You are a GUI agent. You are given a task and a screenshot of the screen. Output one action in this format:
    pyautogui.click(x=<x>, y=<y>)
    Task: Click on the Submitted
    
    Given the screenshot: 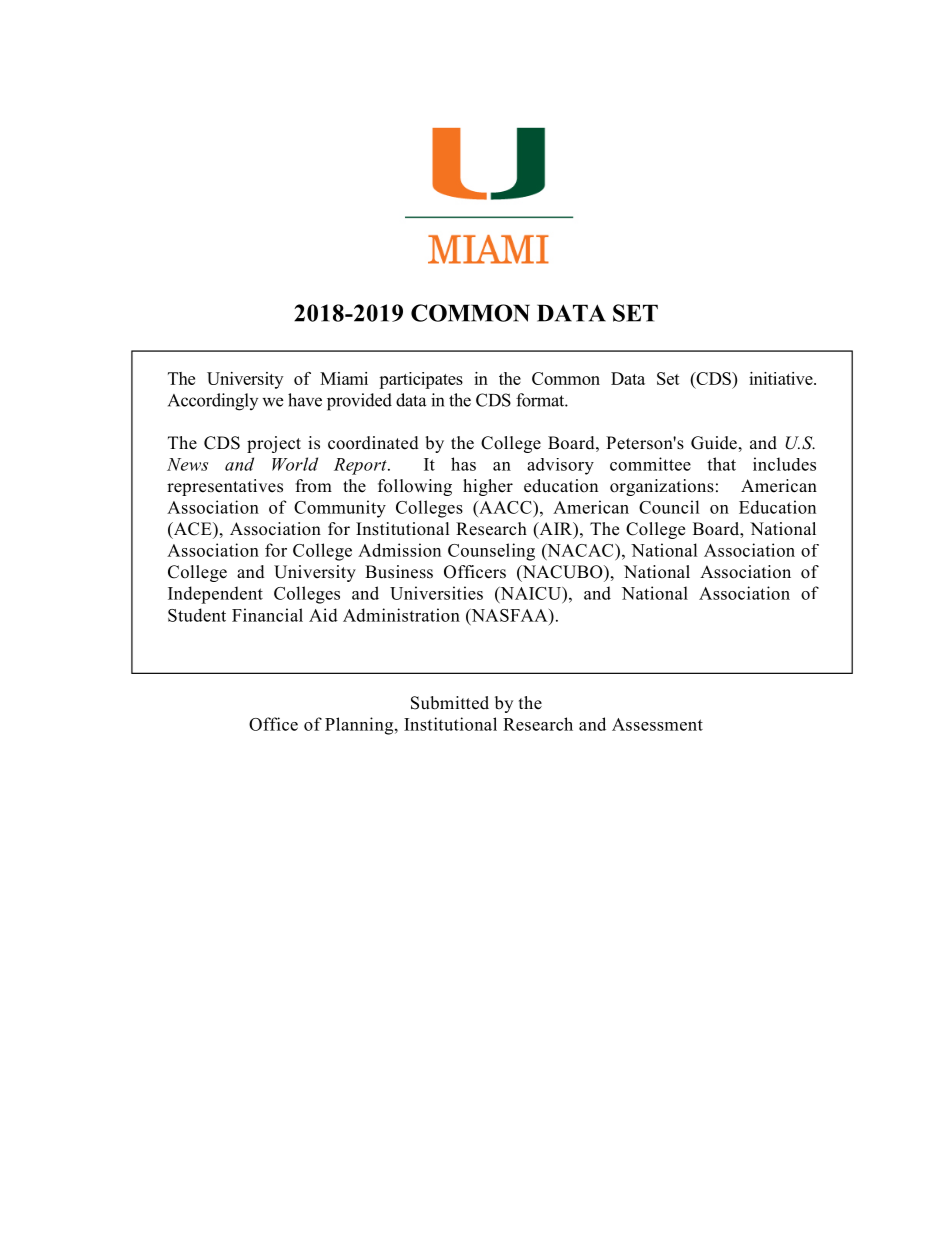 What is the action you would take?
    pyautogui.click(x=450, y=703)
